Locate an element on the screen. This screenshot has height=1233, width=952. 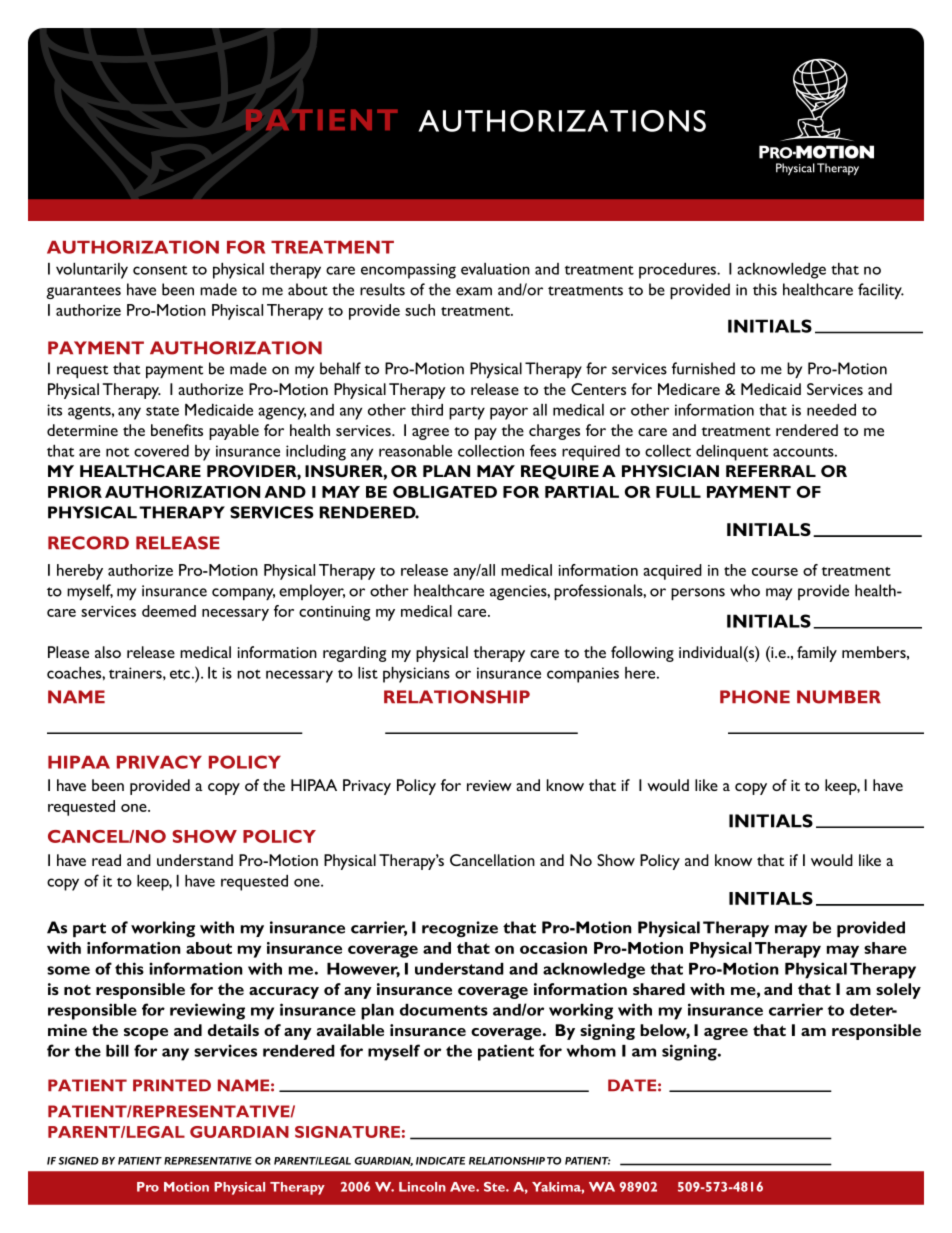
consent is located at coordinates (160, 270).
